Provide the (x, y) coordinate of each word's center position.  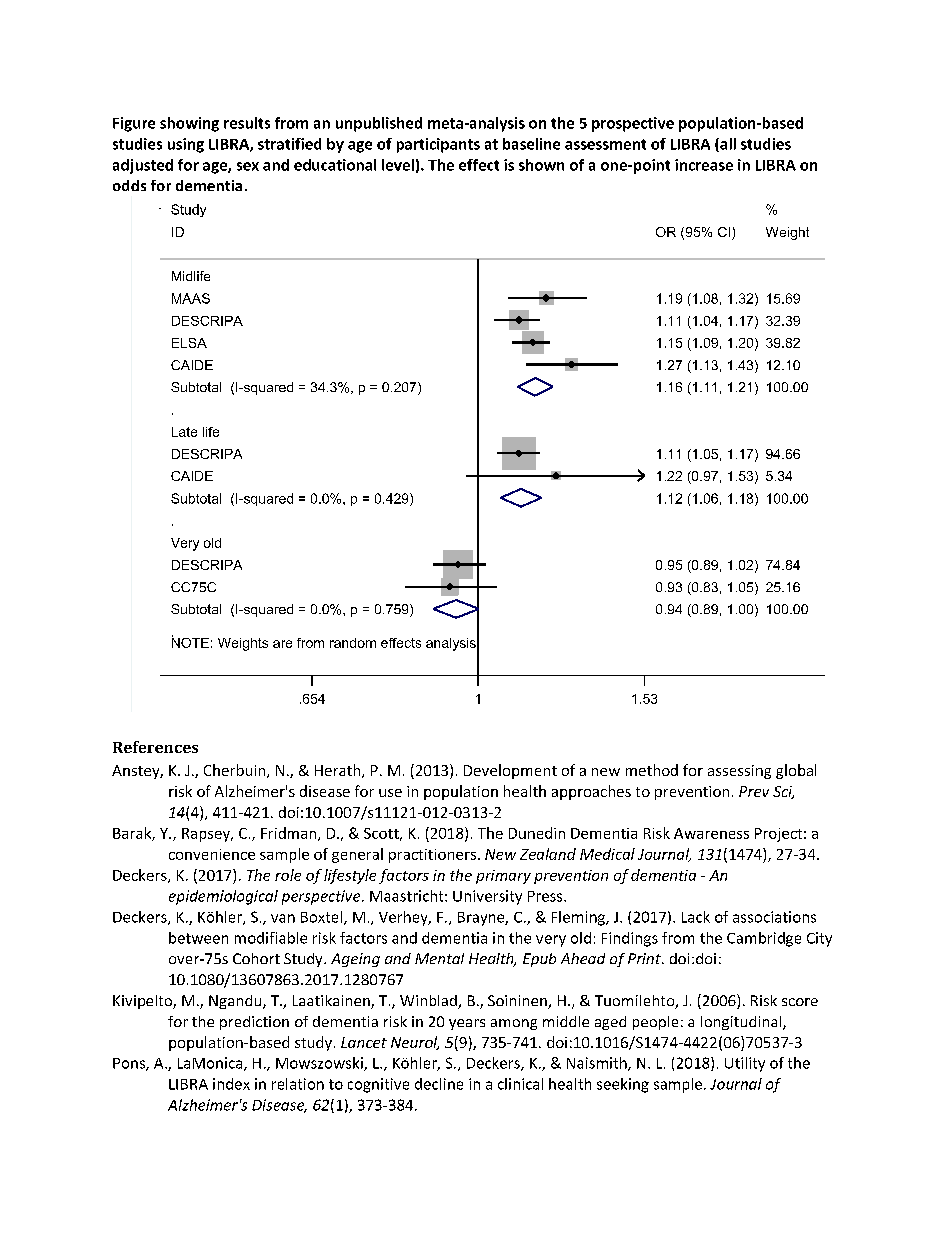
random (353, 643)
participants (438, 145)
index (231, 1084)
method (652, 770)
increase (704, 165)
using (186, 145)
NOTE (190, 641)
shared (458, 1048)
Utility (745, 1064)
